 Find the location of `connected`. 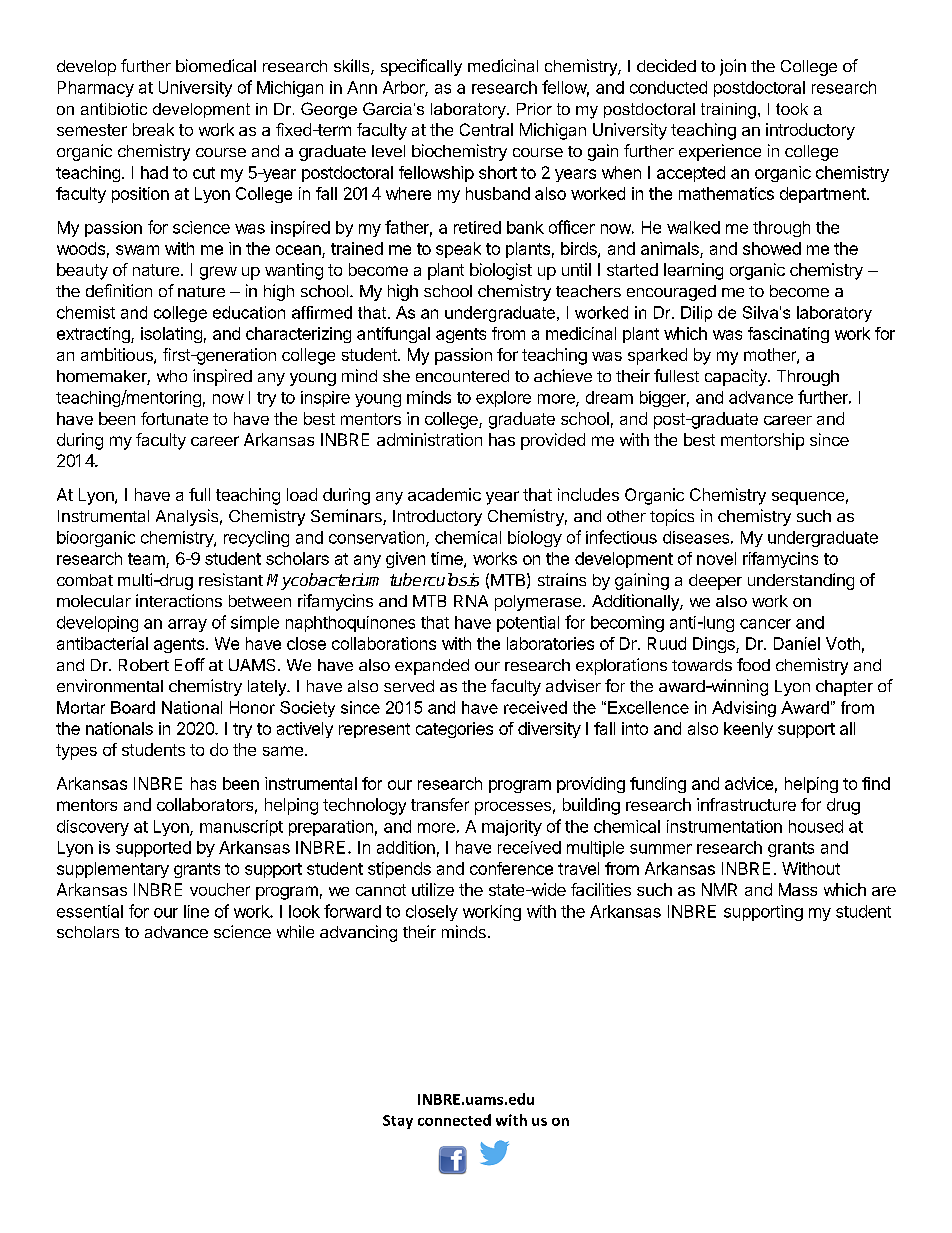

connected is located at coordinates (454, 1120).
